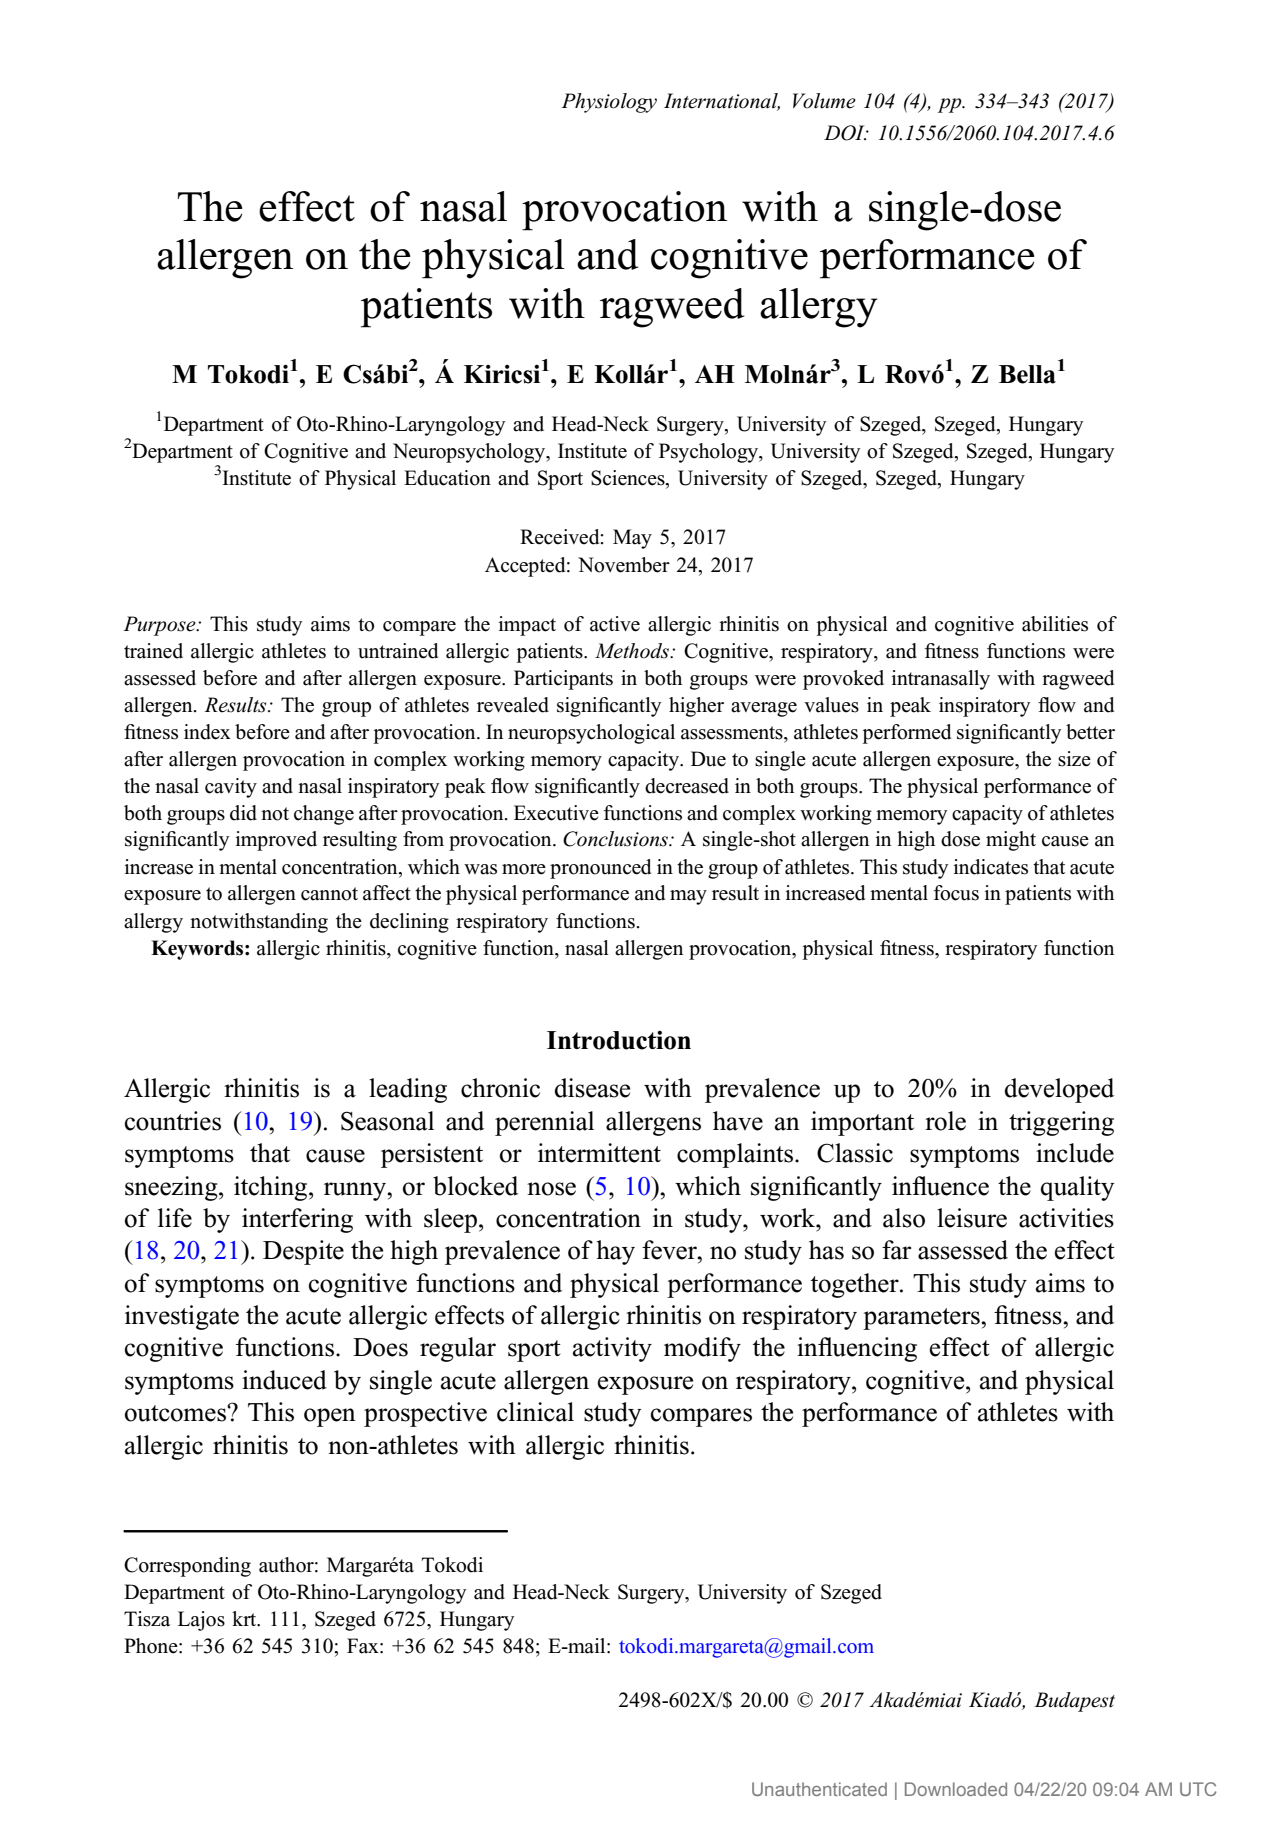 The height and width of the page is (1836, 1285). I want to click on pronounced, so click(600, 869).
